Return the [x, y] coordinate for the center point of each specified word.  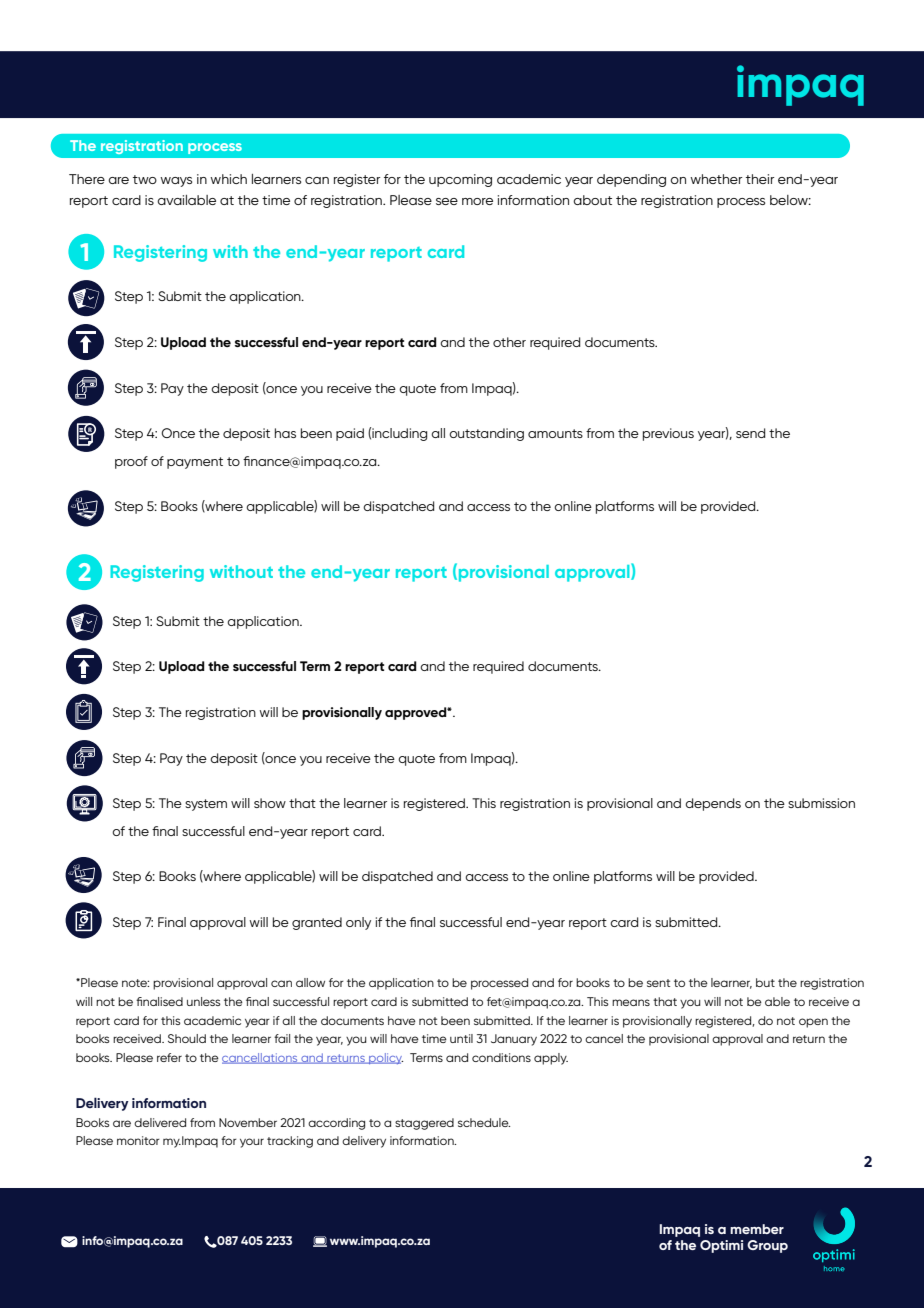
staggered [424, 1124]
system [206, 805]
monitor [138, 1140]
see [447, 201]
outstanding [486, 434]
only [358, 923]
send [750, 433]
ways [176, 182]
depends [713, 804]
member [757, 1229]
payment [195, 463]
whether [716, 179]
